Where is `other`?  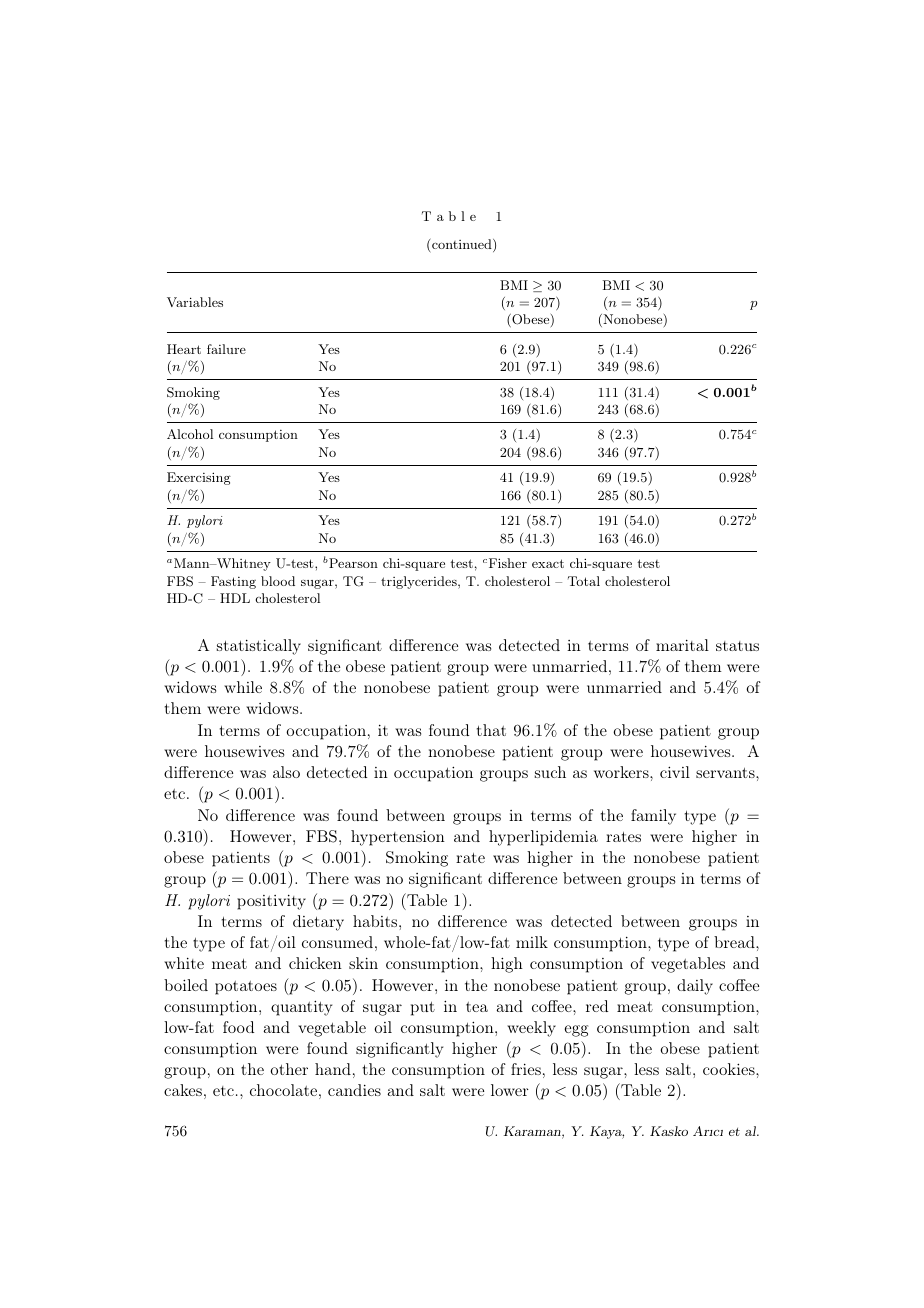
other is located at coordinates (289, 1069).
